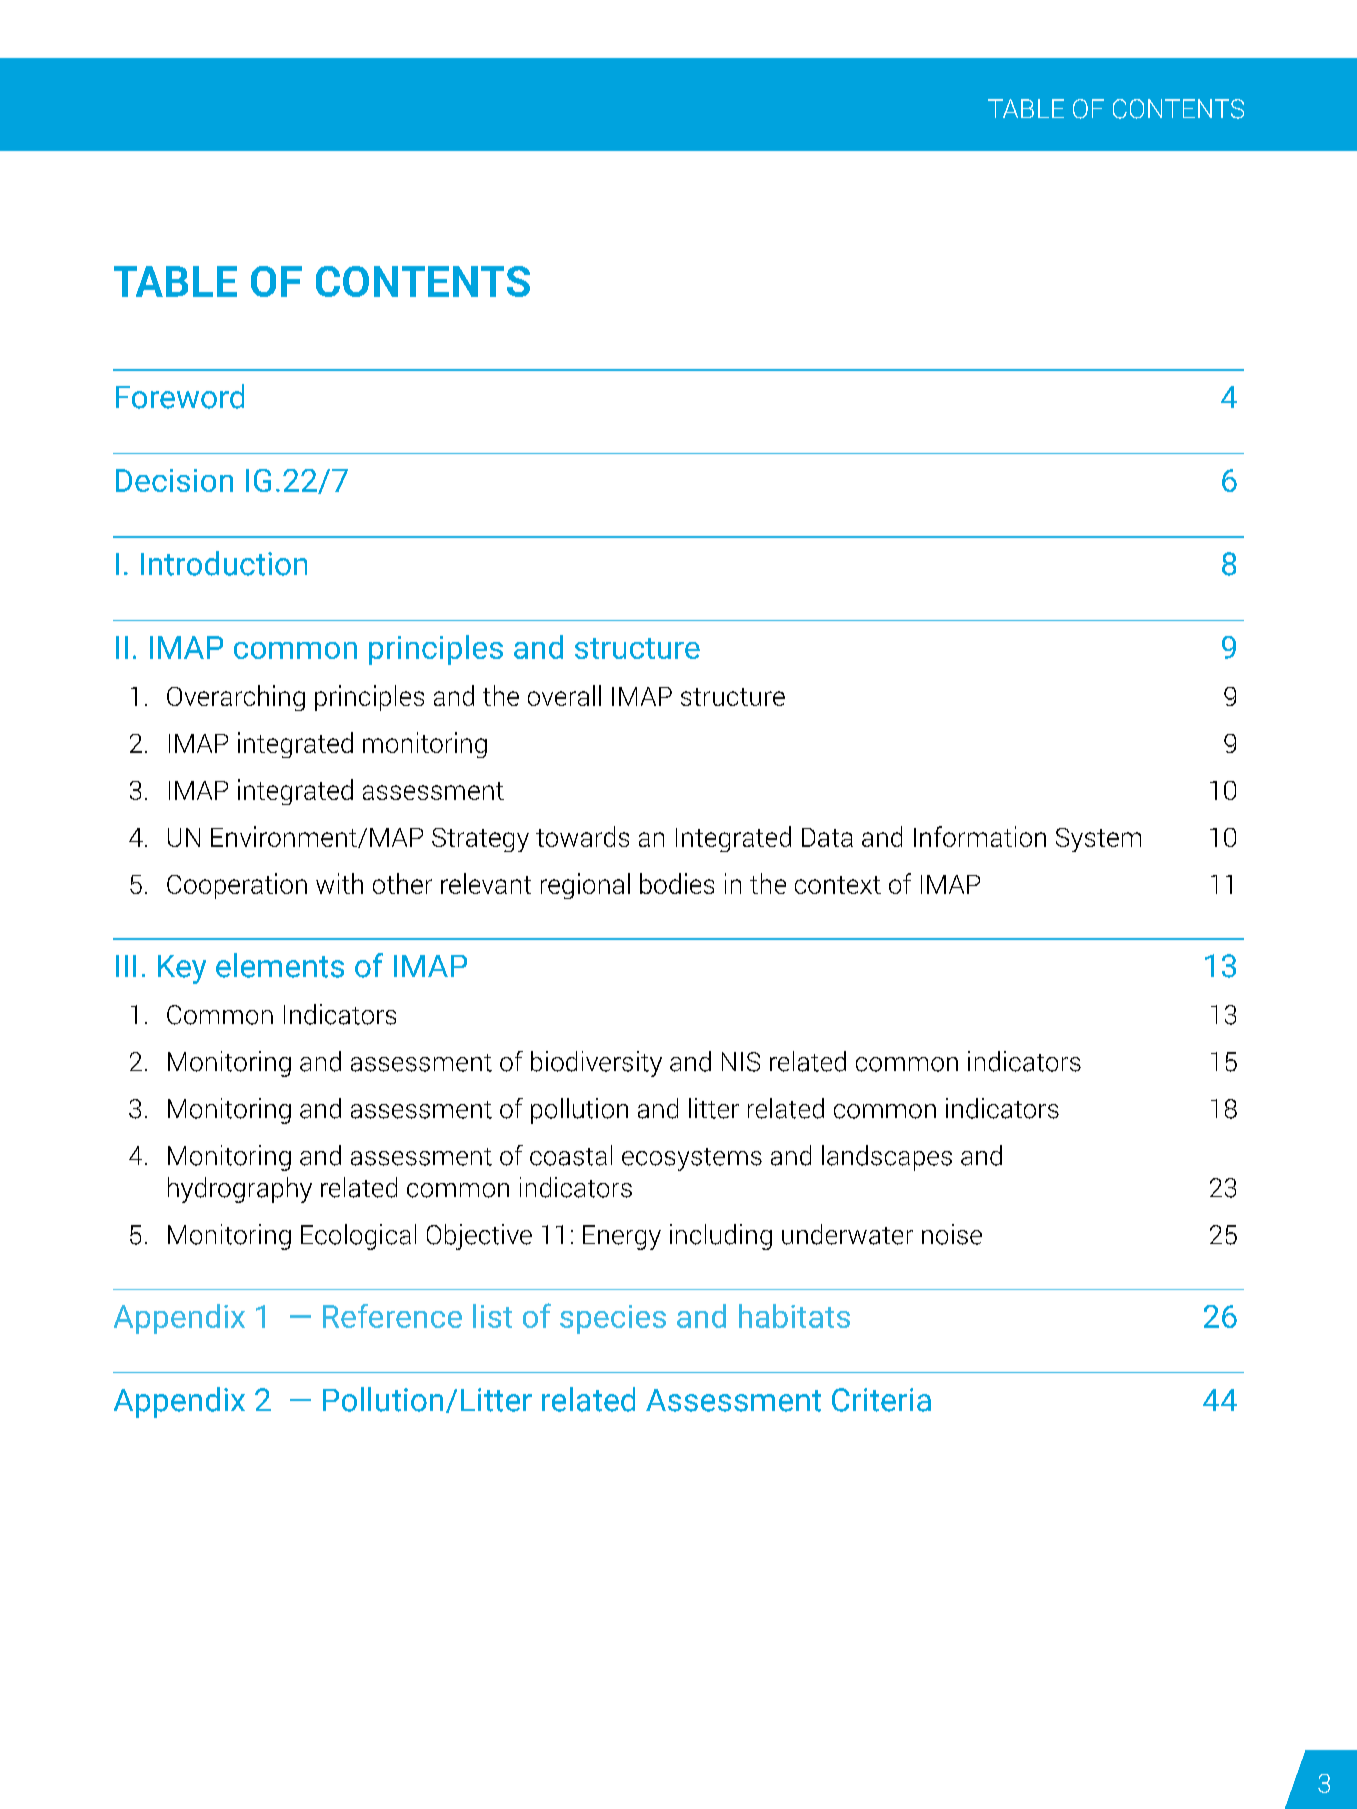 Image resolution: width=1357 pixels, height=1809 pixels. Describe the element at coordinates (741, 1062) in the screenshot. I see `NIS` at that location.
